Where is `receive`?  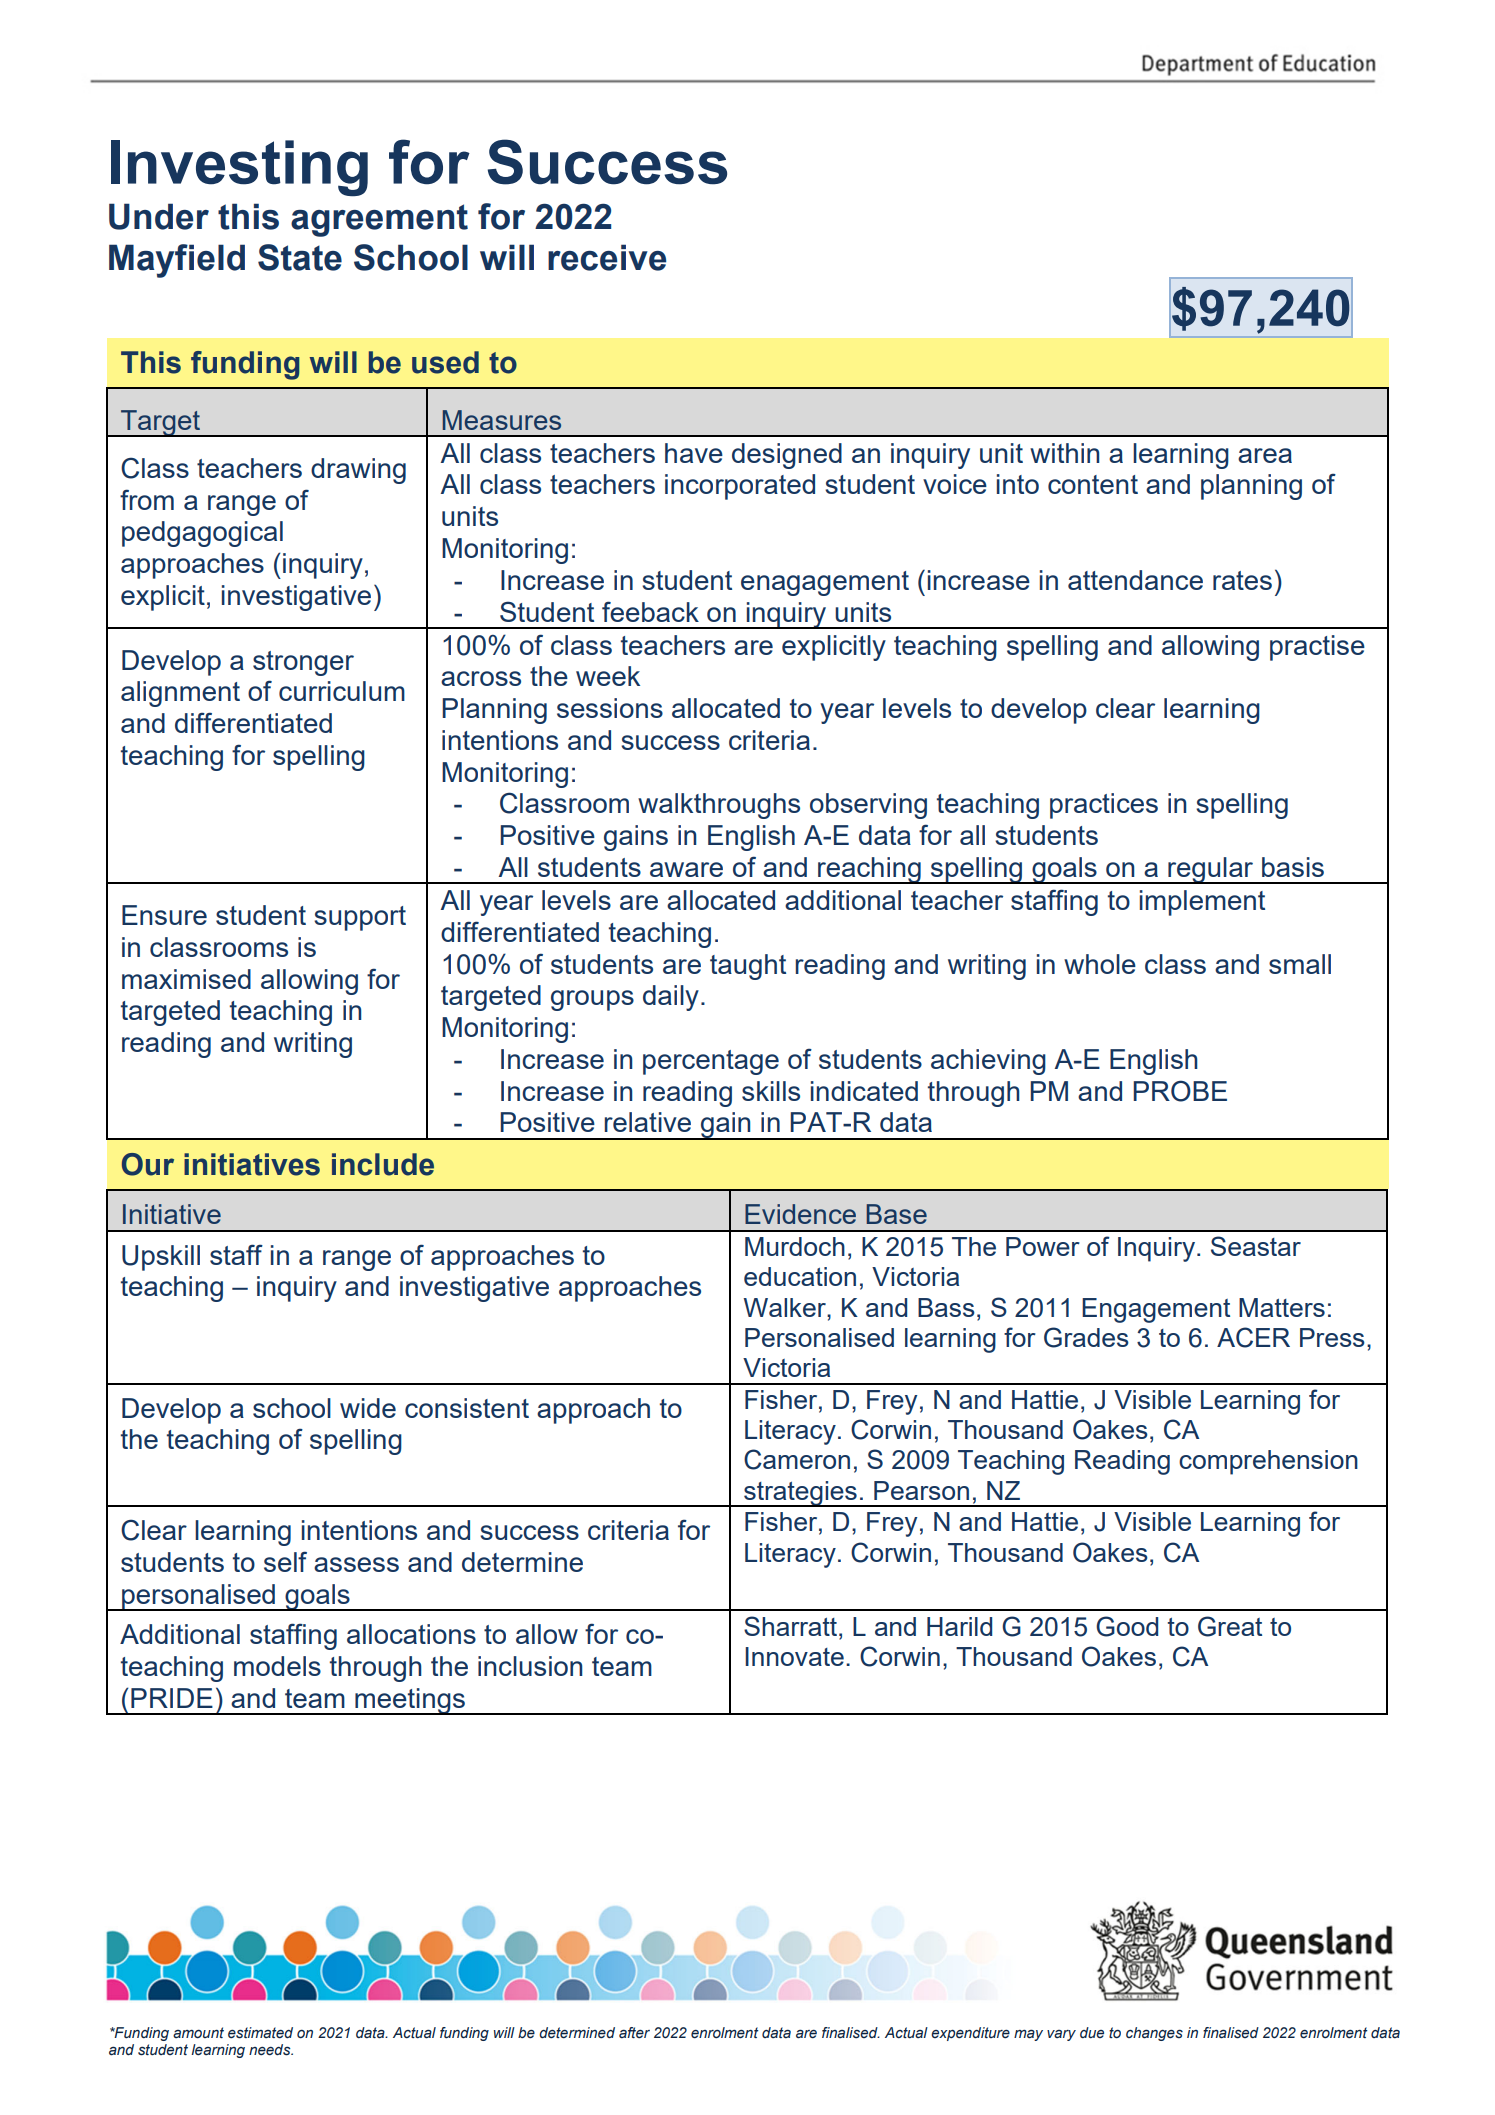 receive is located at coordinates (607, 257).
